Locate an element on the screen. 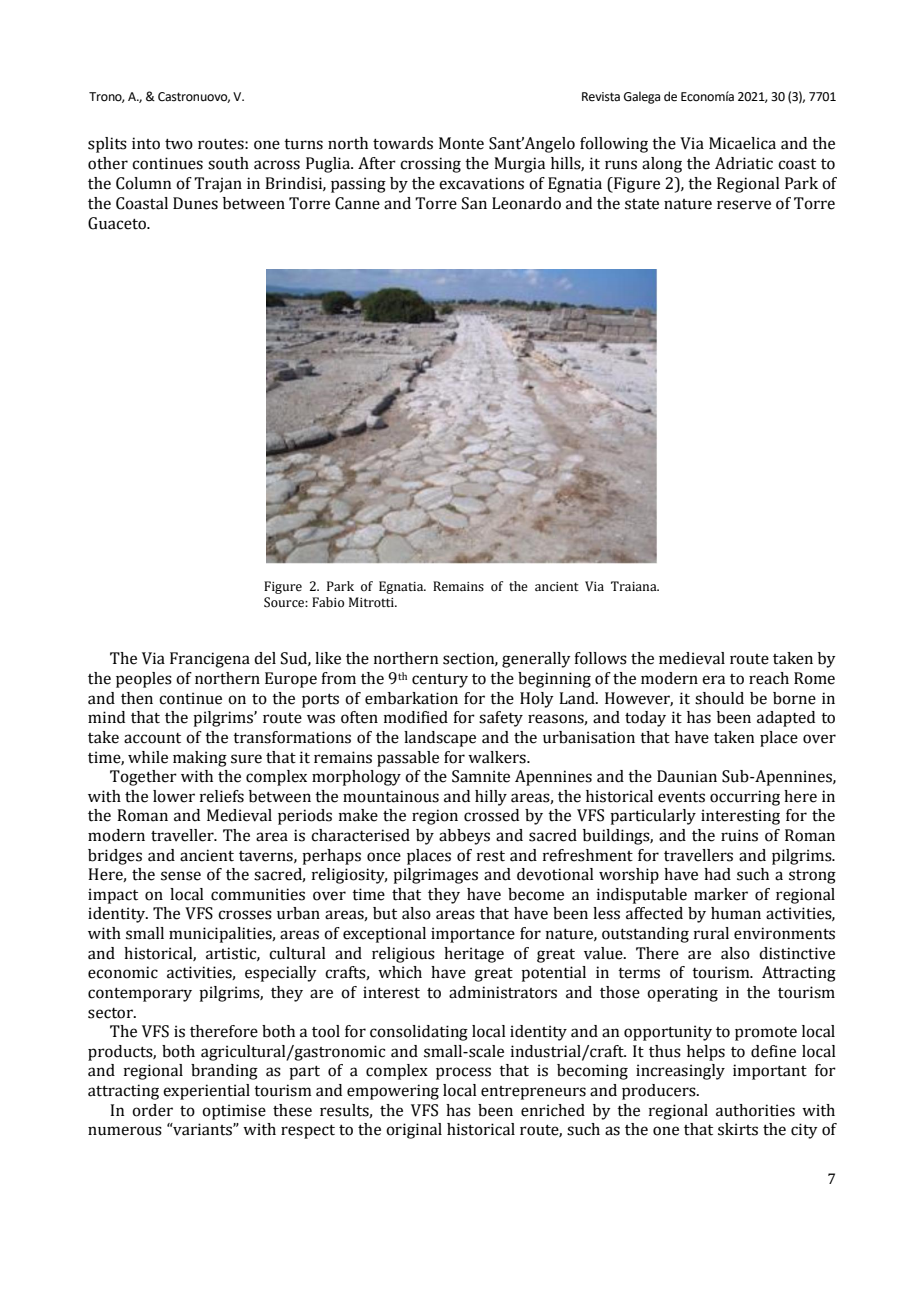  Adriatic is located at coordinates (744, 163).
